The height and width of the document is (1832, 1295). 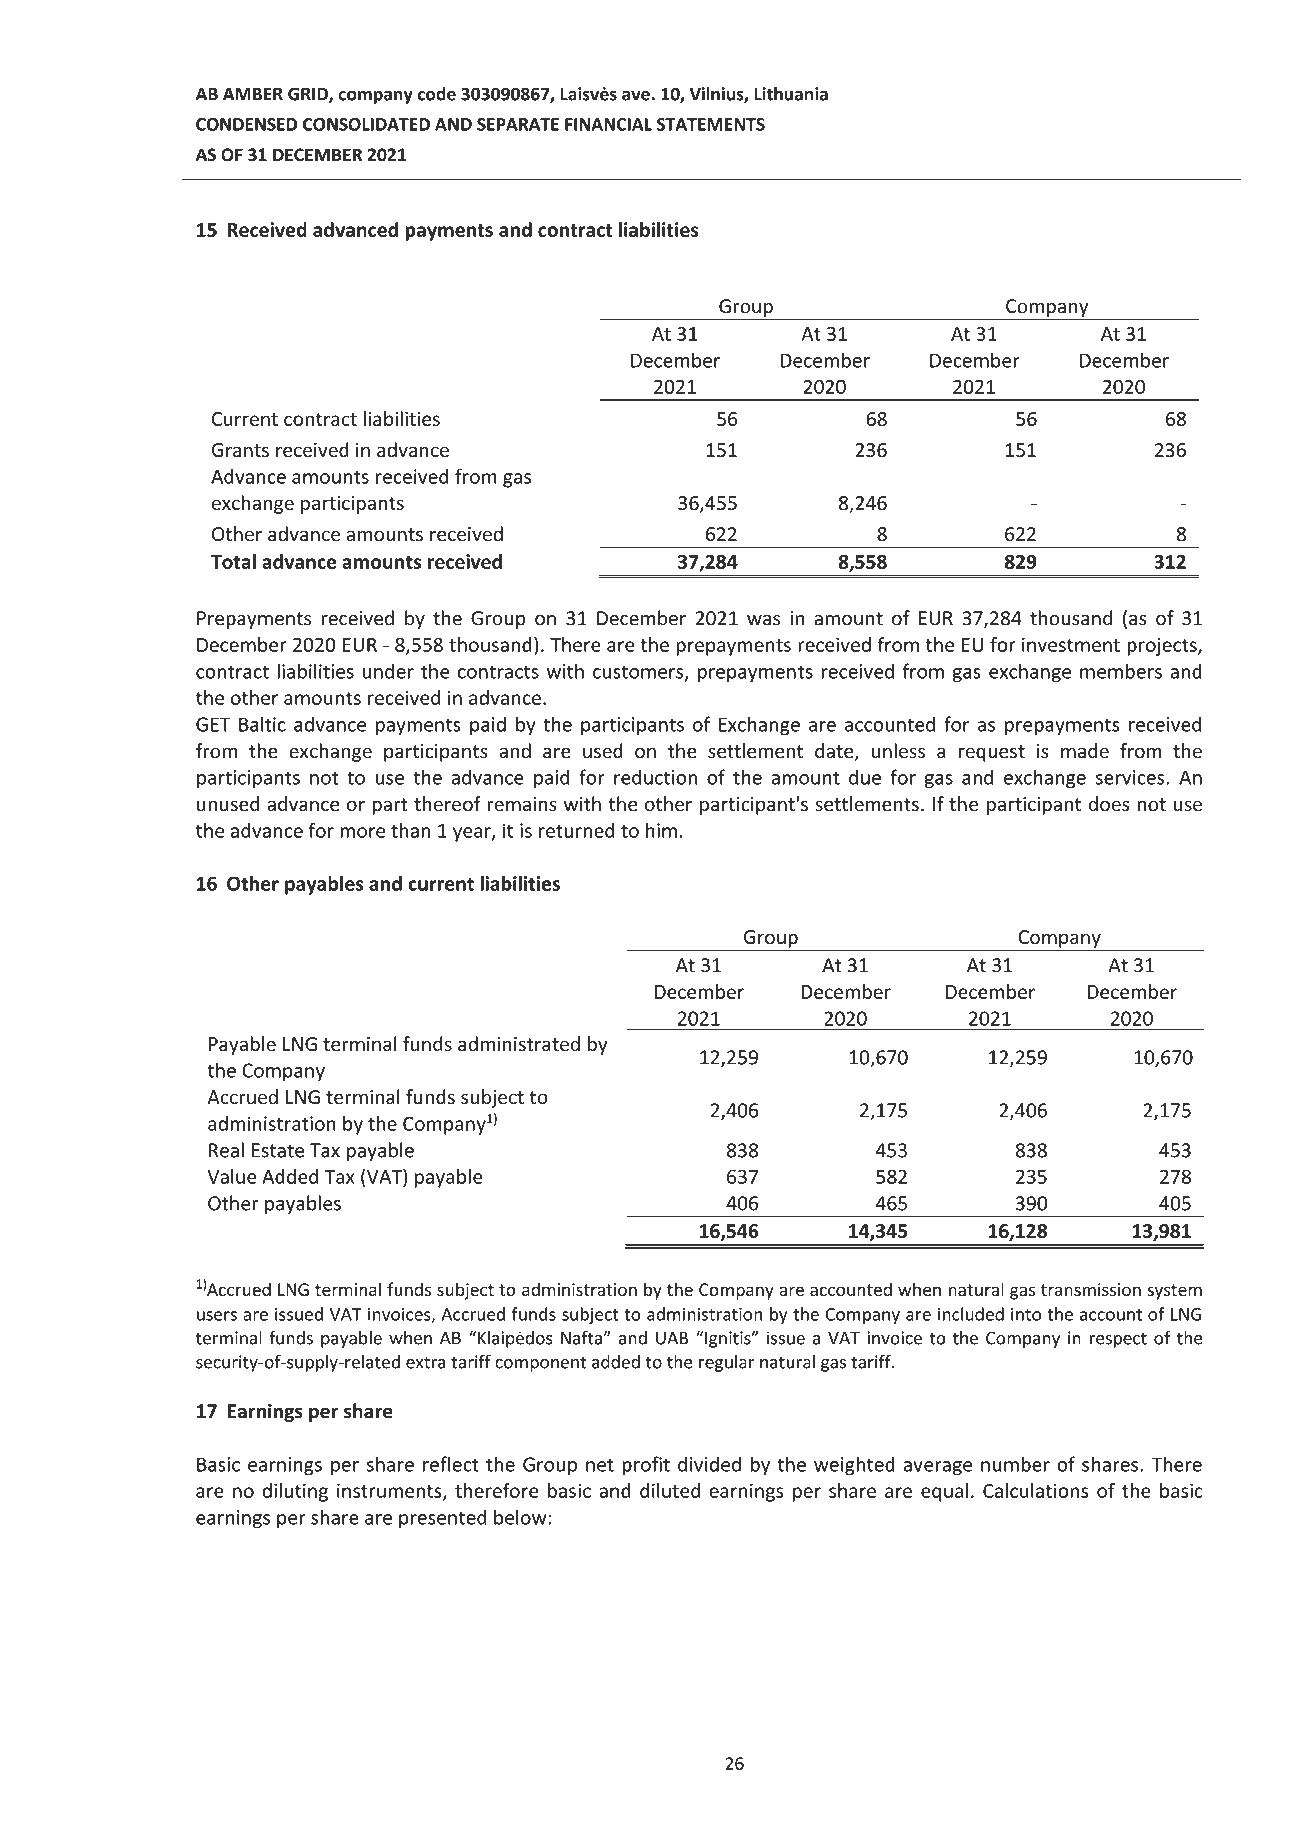 What do you see at coordinates (709, 1464) in the document?
I see `divided` at bounding box center [709, 1464].
